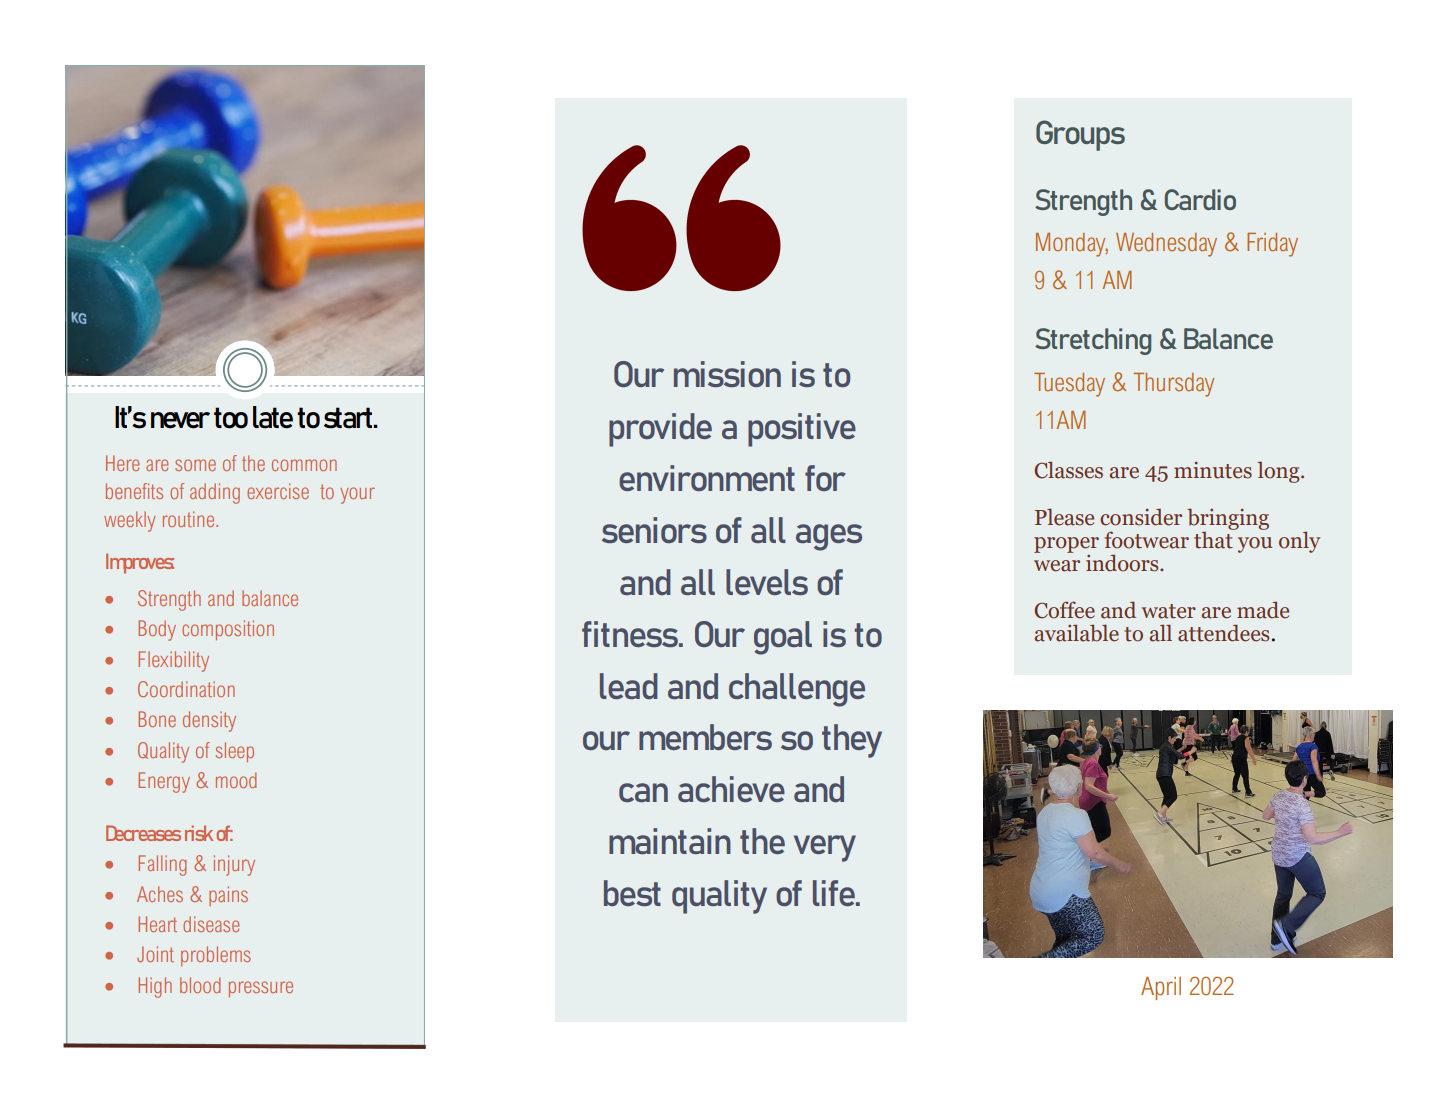 The width and height of the document is (1438, 1111). What do you see at coordinates (186, 689) in the document?
I see `Coordination` at bounding box center [186, 689].
